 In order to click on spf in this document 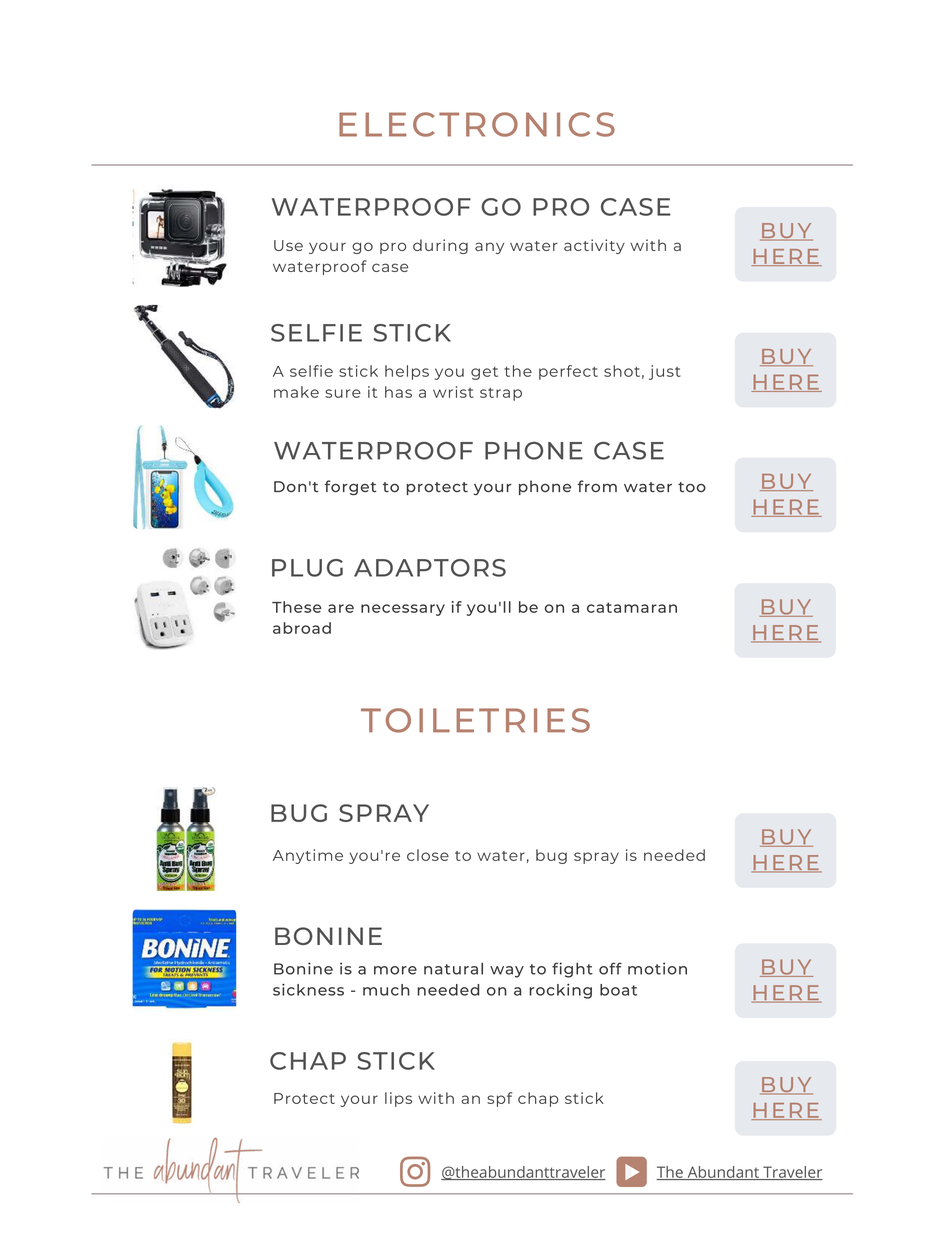, I will do `click(499, 1099)`.
